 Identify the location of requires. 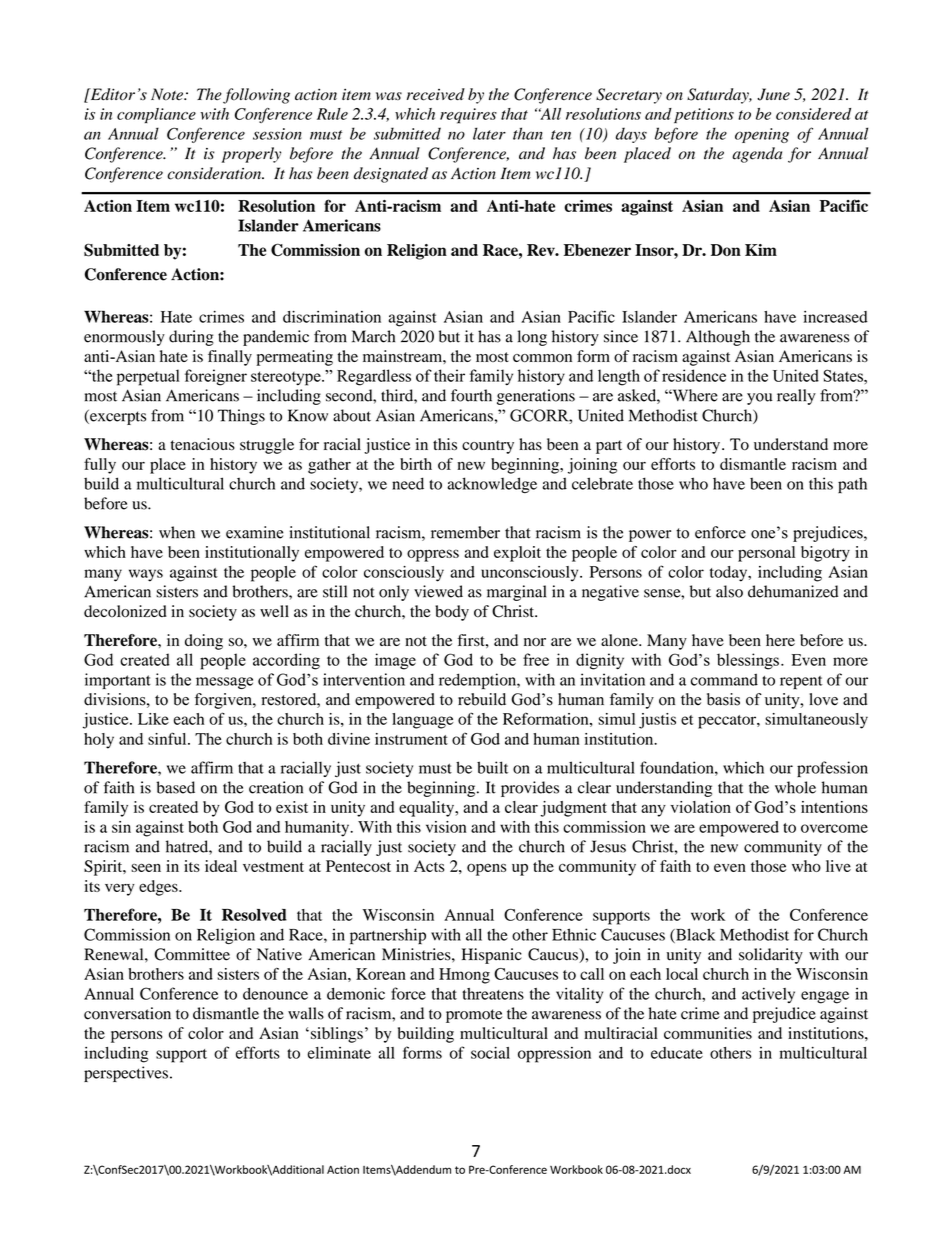
(468, 116).
